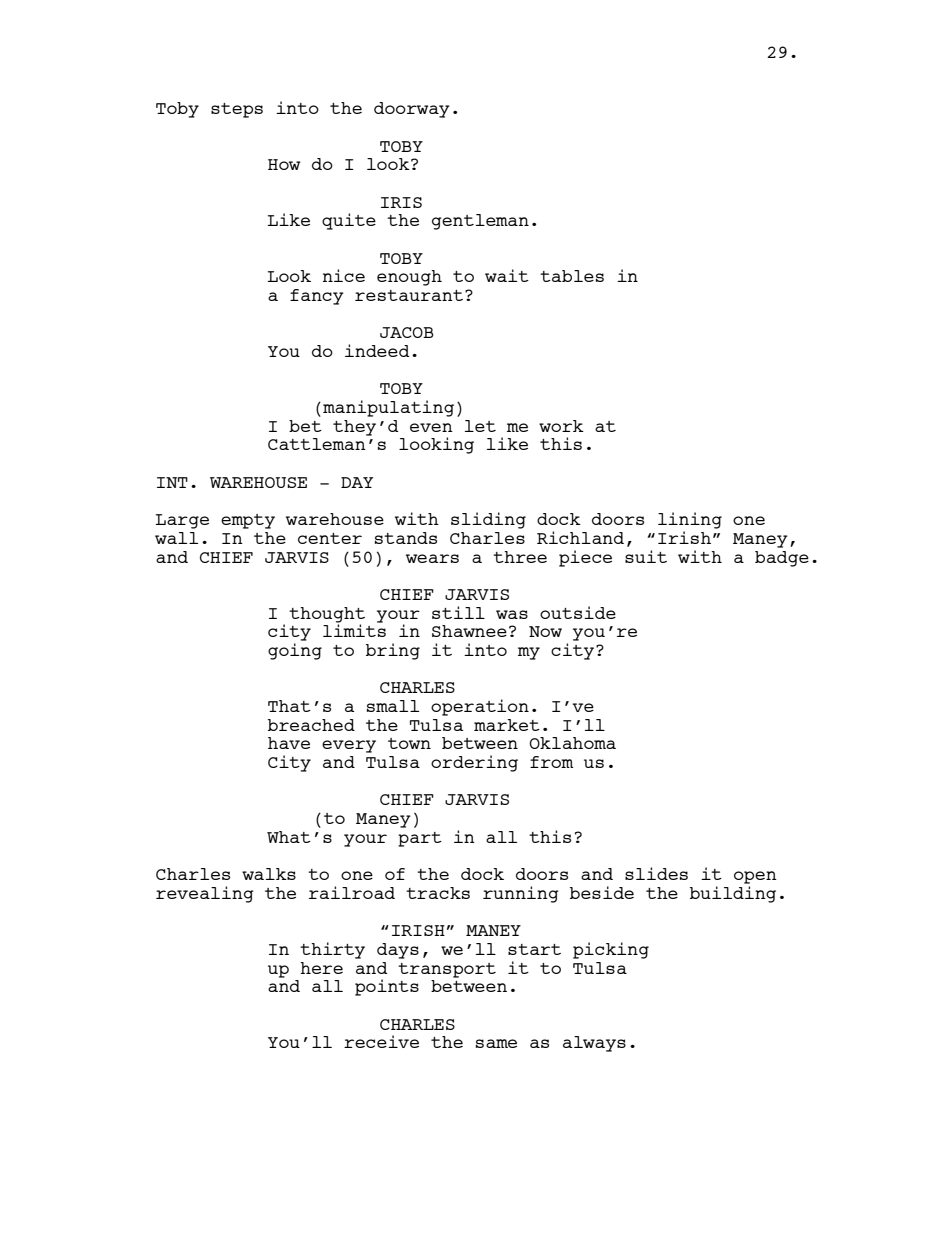 This screenshot has height=1233, width=952. Describe the element at coordinates (474, 763) in the screenshot. I see `ordering` at that location.
